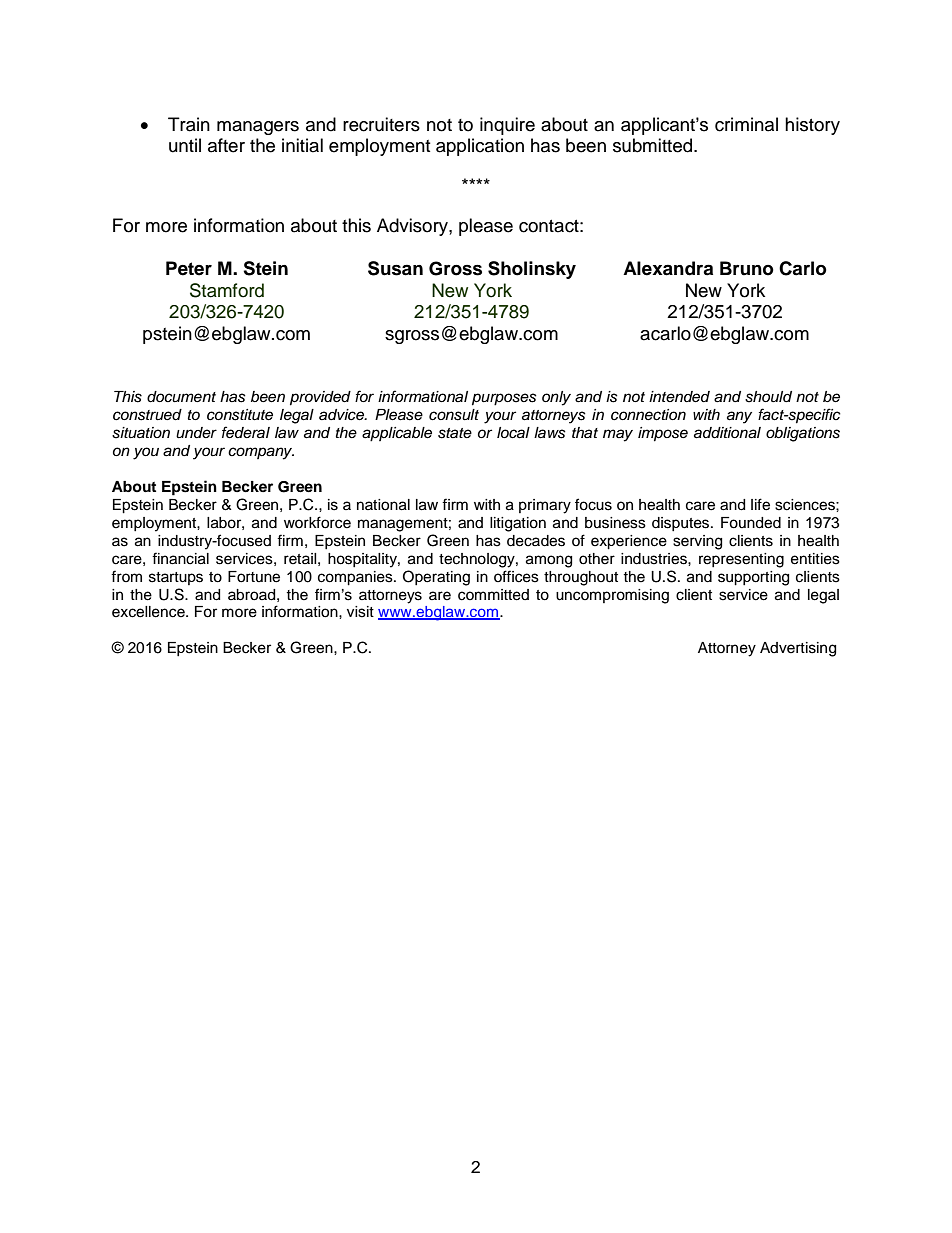 This screenshot has height=1233, width=952. I want to click on after, so click(226, 145).
